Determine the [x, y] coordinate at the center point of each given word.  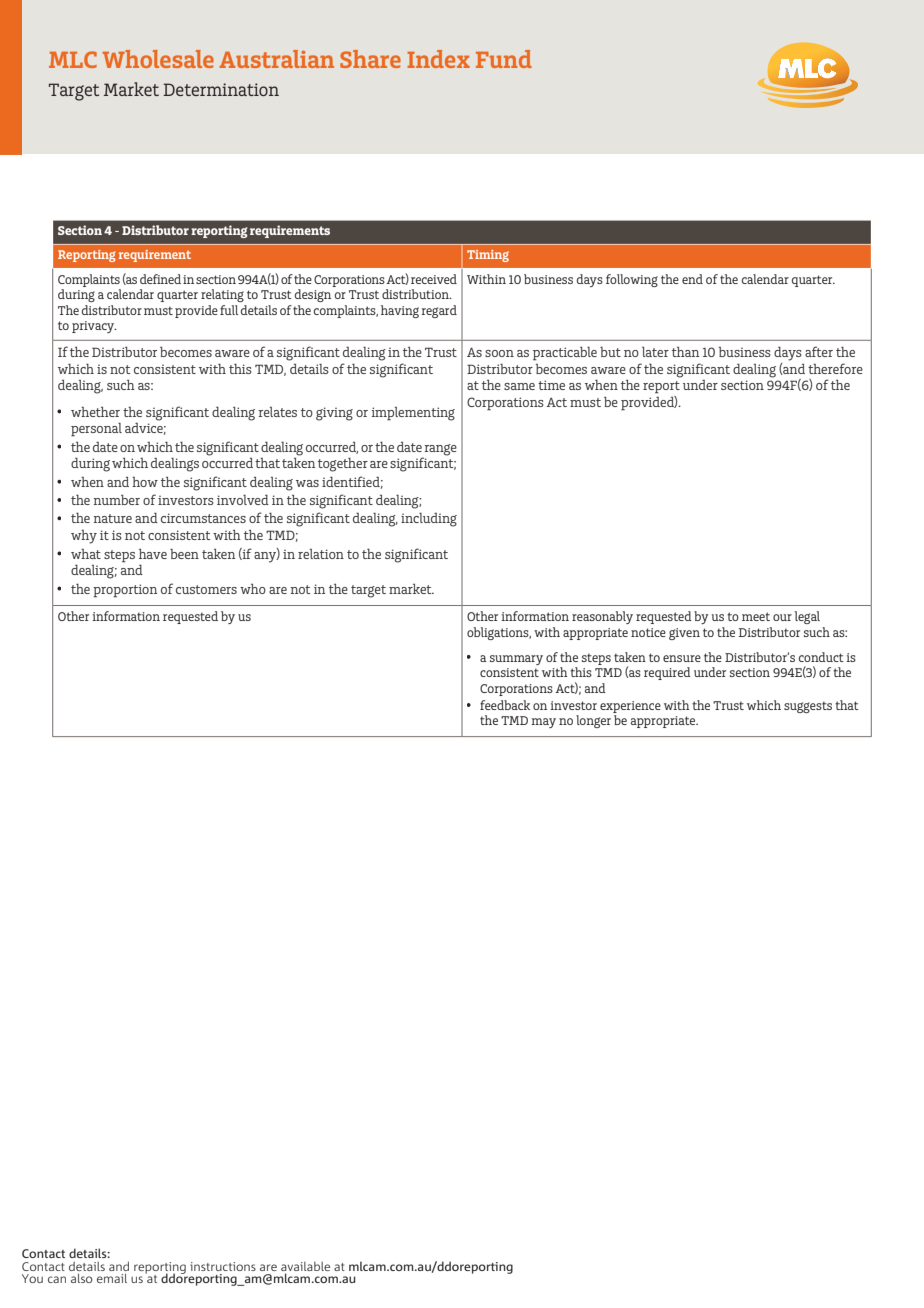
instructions [223, 1266]
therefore [835, 368]
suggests [808, 707]
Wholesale [158, 59]
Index [438, 59]
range [441, 450]
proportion [125, 591]
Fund [504, 59]
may [543, 723]
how [145, 482]
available [305, 1266]
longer [593, 721]
